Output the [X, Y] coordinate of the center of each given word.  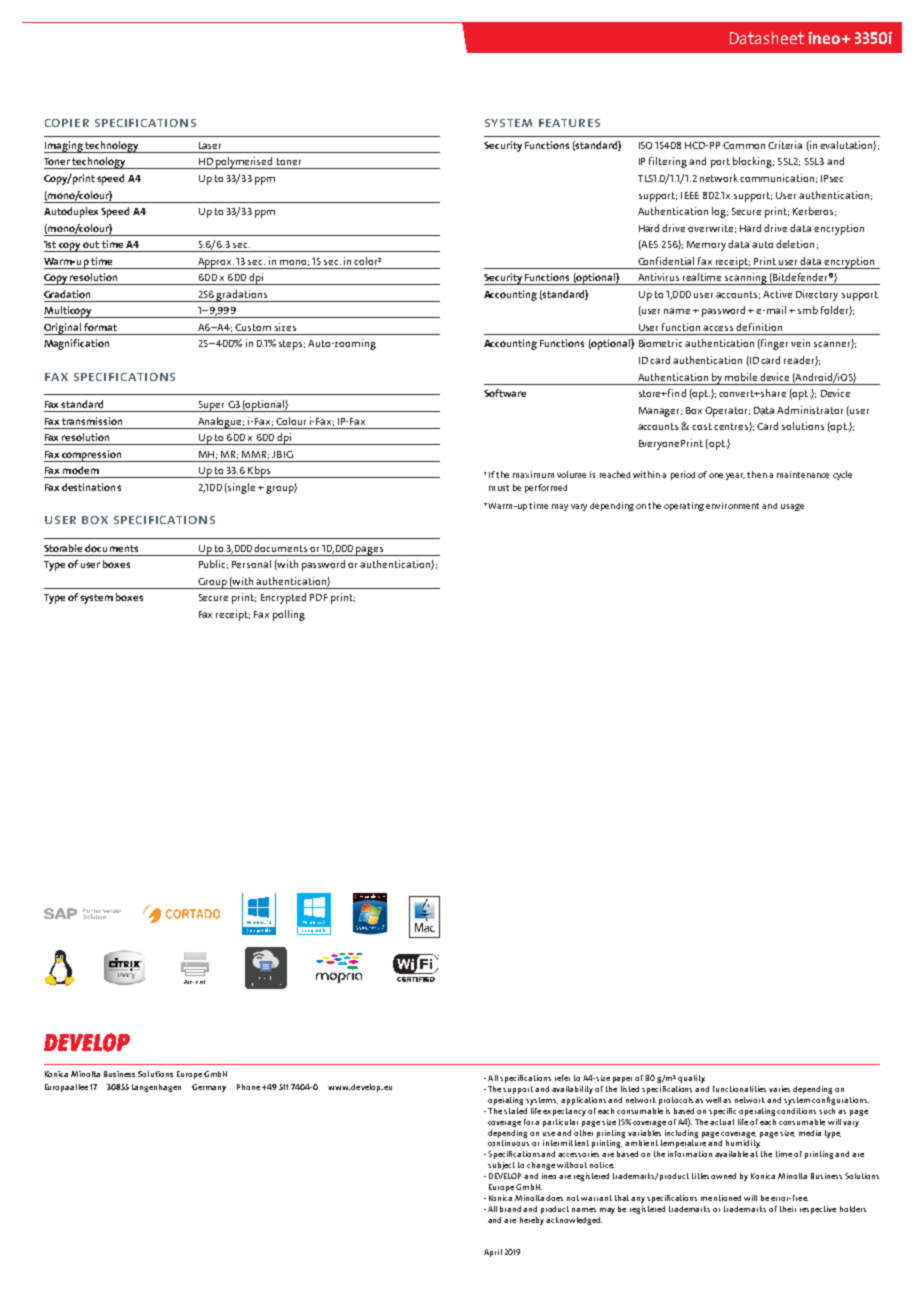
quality [691, 1079]
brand [512, 1209]
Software [505, 393]
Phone [248, 1087]
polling [289, 615]
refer [562, 1078]
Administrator [810, 410]
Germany [209, 1088]
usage [792, 507]
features [569, 123]
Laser [210, 145]
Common [744, 145]
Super [211, 406]
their [788, 1209]
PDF [319, 597]
